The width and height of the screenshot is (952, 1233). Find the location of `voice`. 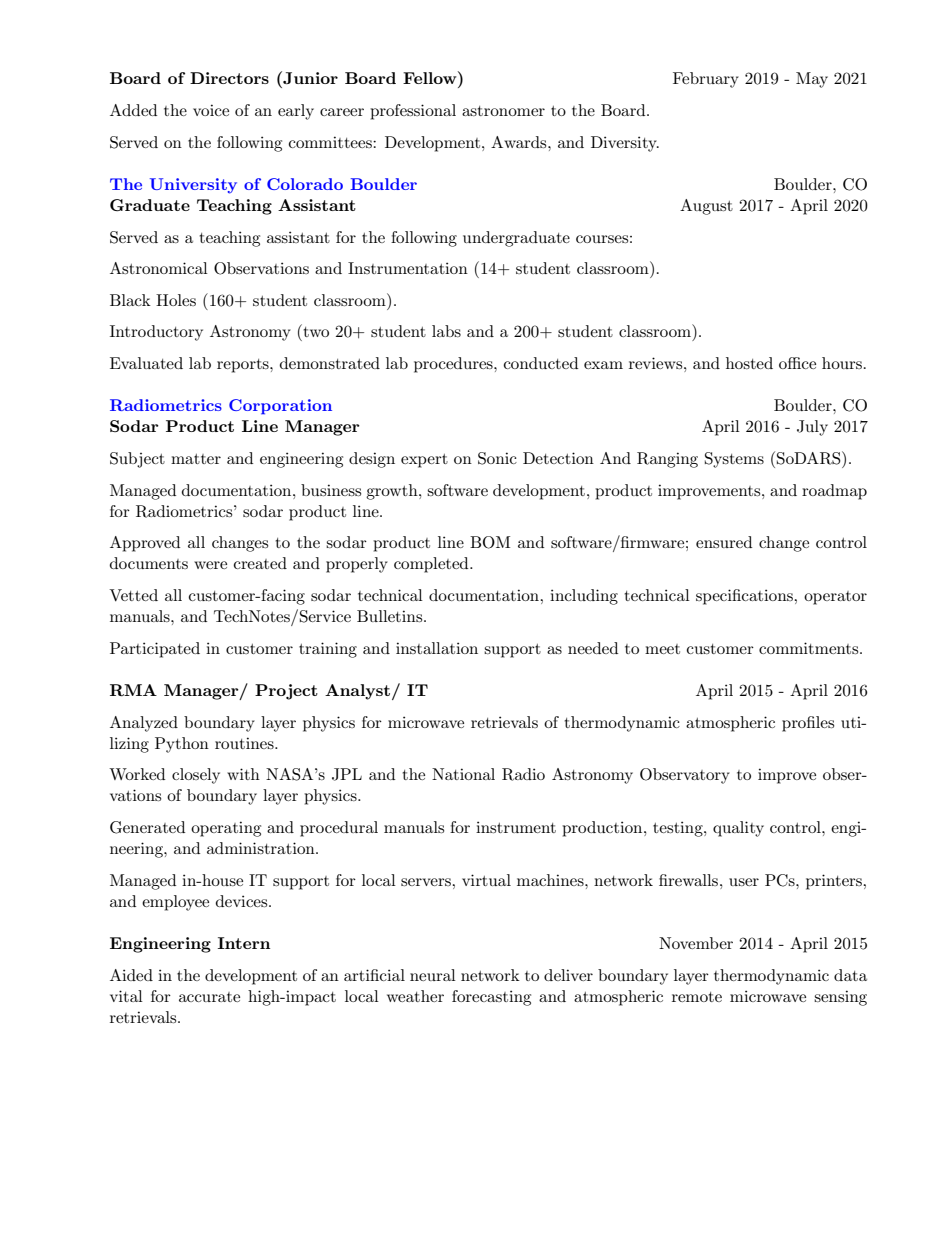

voice is located at coordinates (211, 110).
